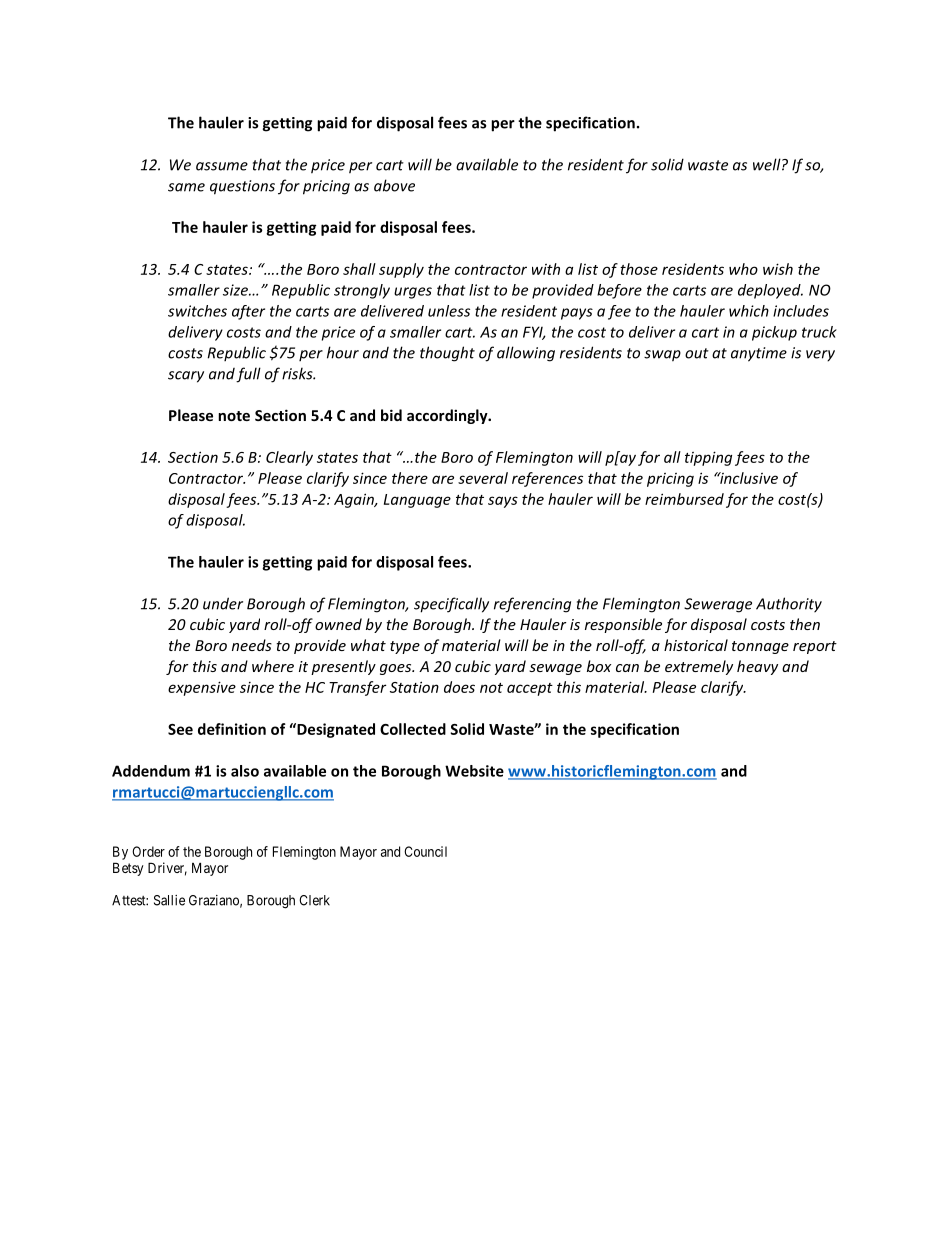  What do you see at coordinates (167, 869) in the screenshot?
I see `Driver` at bounding box center [167, 869].
